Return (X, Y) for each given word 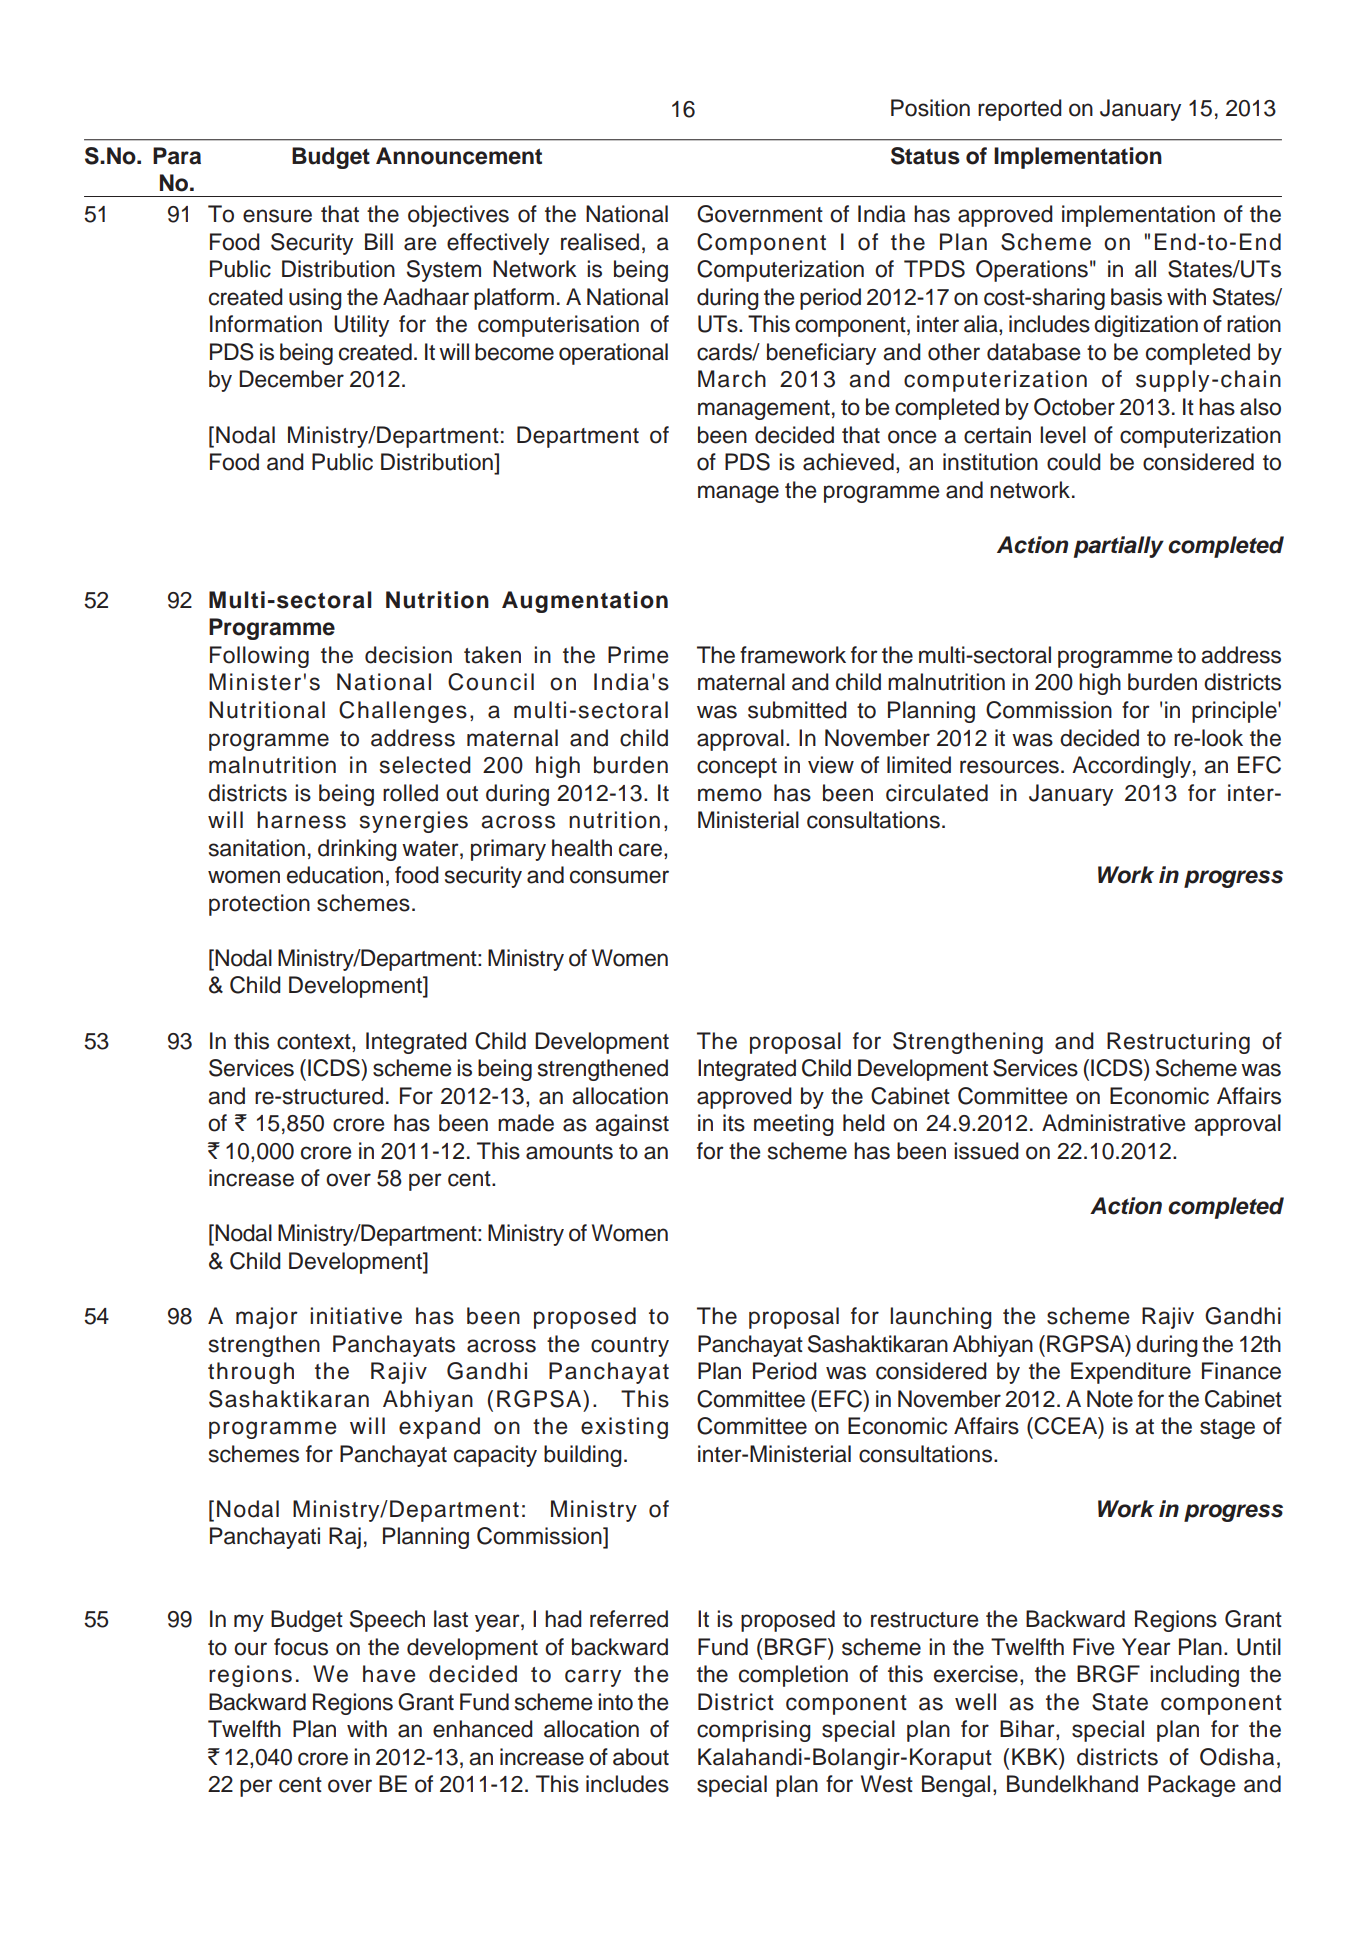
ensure (277, 216)
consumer (619, 877)
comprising (754, 1731)
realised (600, 242)
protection (259, 905)
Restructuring (1178, 1043)
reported (1020, 110)
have (389, 1674)
